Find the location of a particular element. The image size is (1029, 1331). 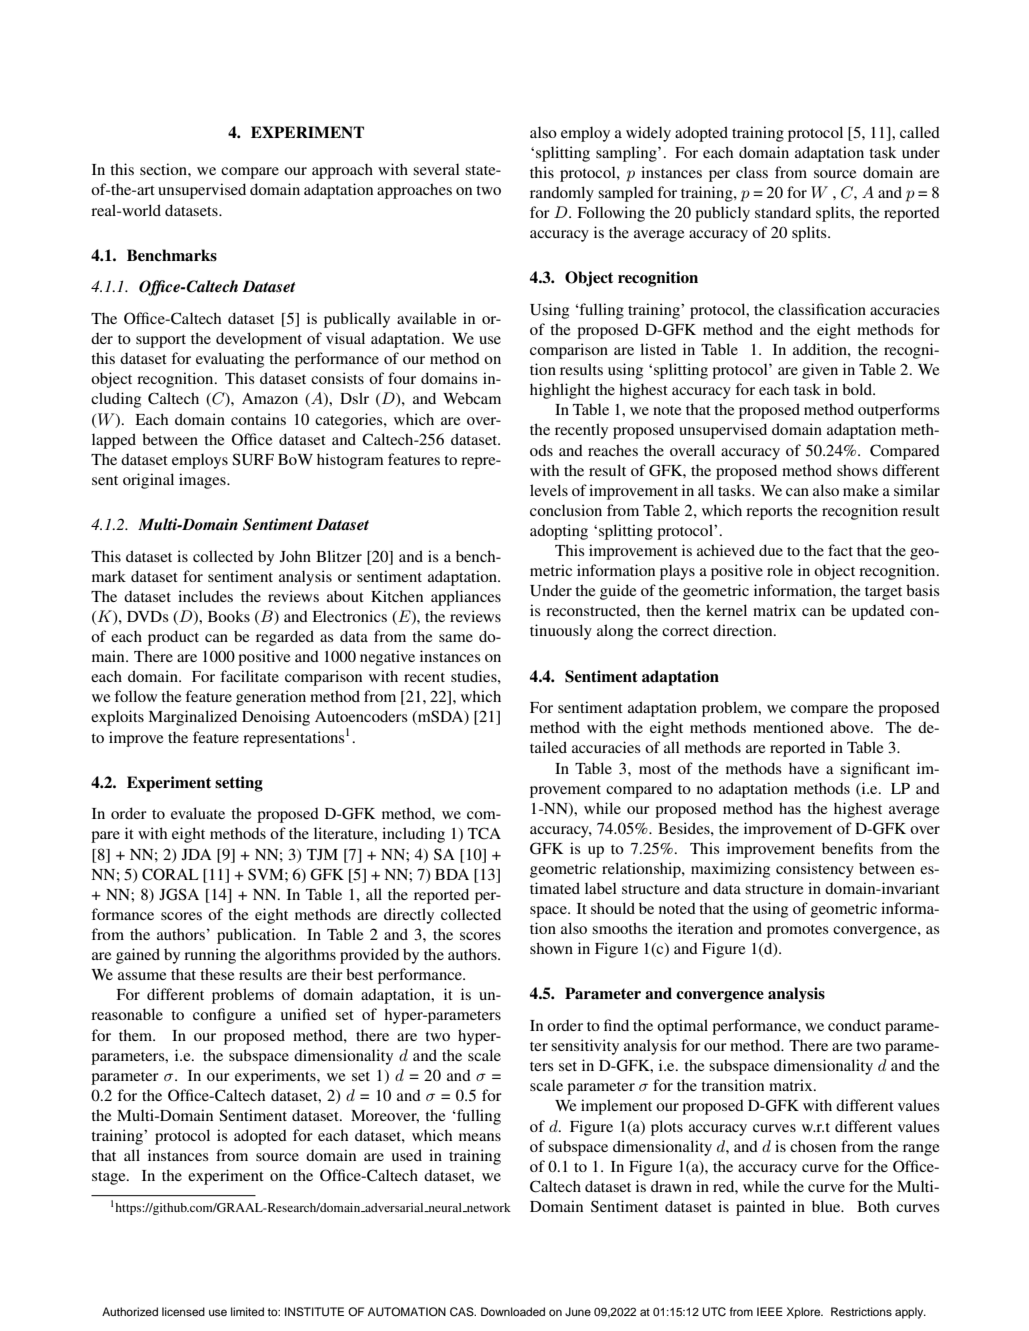

several is located at coordinates (436, 169).
